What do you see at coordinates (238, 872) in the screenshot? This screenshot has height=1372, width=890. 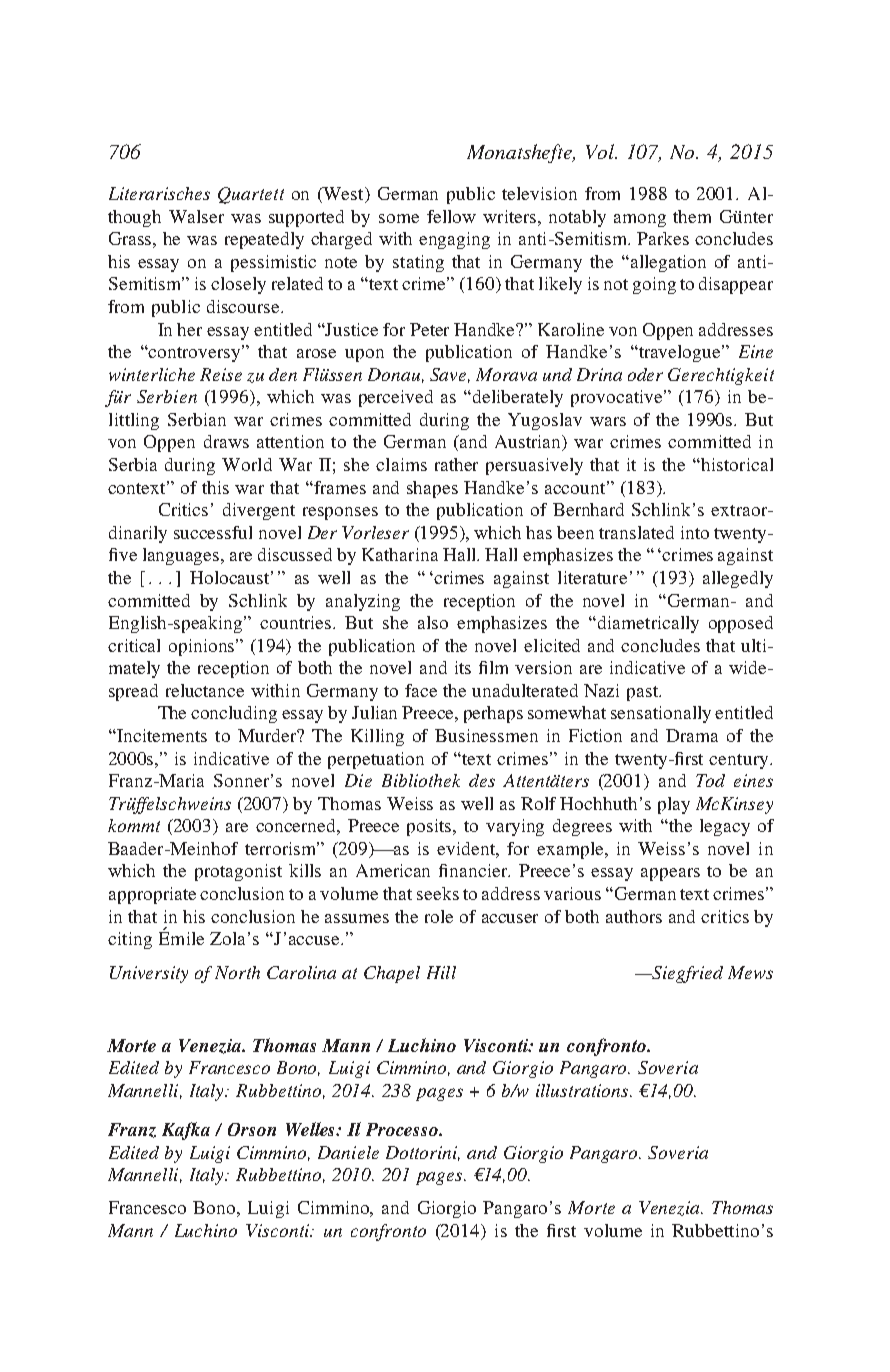 I see `protagonist` at bounding box center [238, 872].
